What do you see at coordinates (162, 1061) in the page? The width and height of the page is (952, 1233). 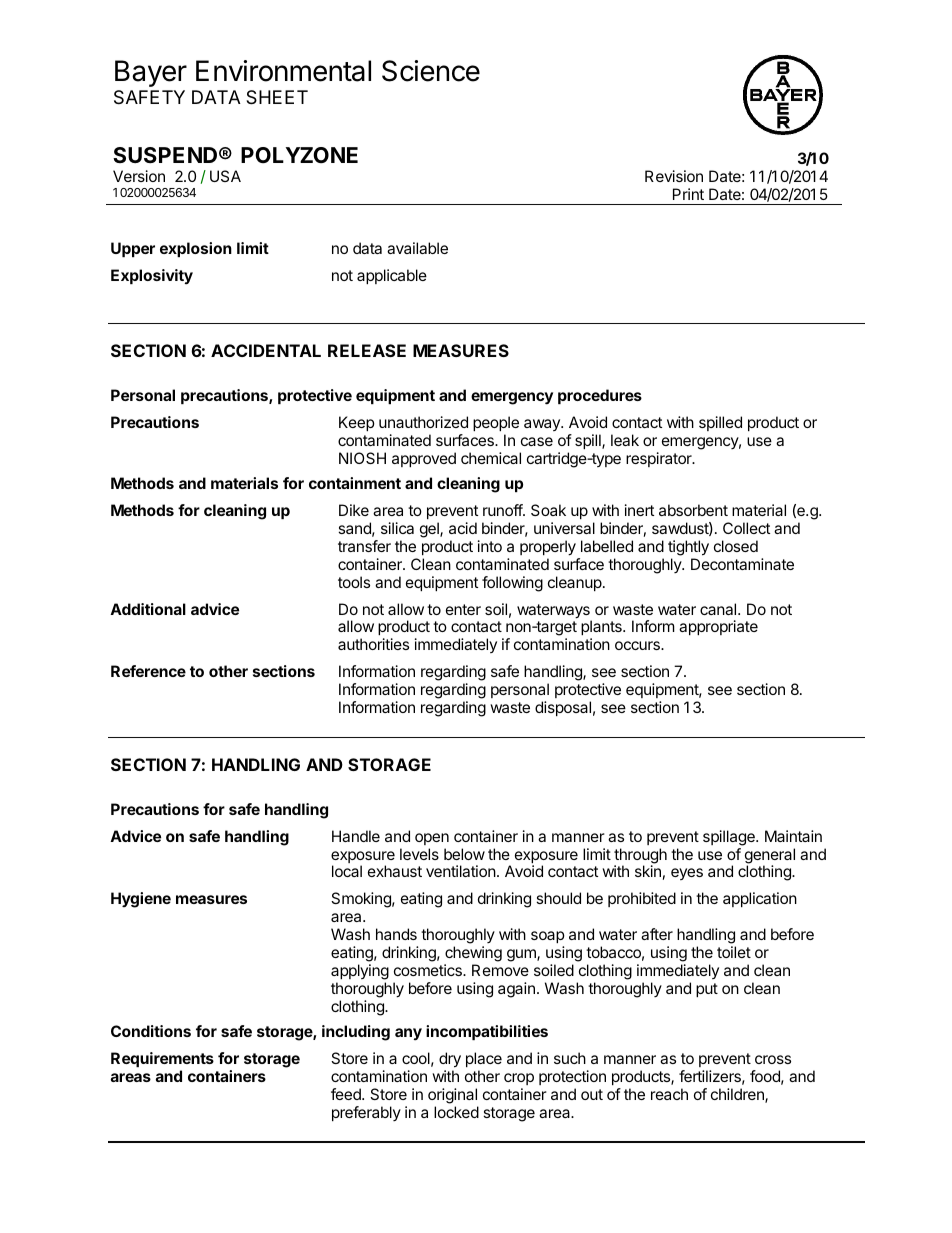 I see `Requirements` at bounding box center [162, 1061].
